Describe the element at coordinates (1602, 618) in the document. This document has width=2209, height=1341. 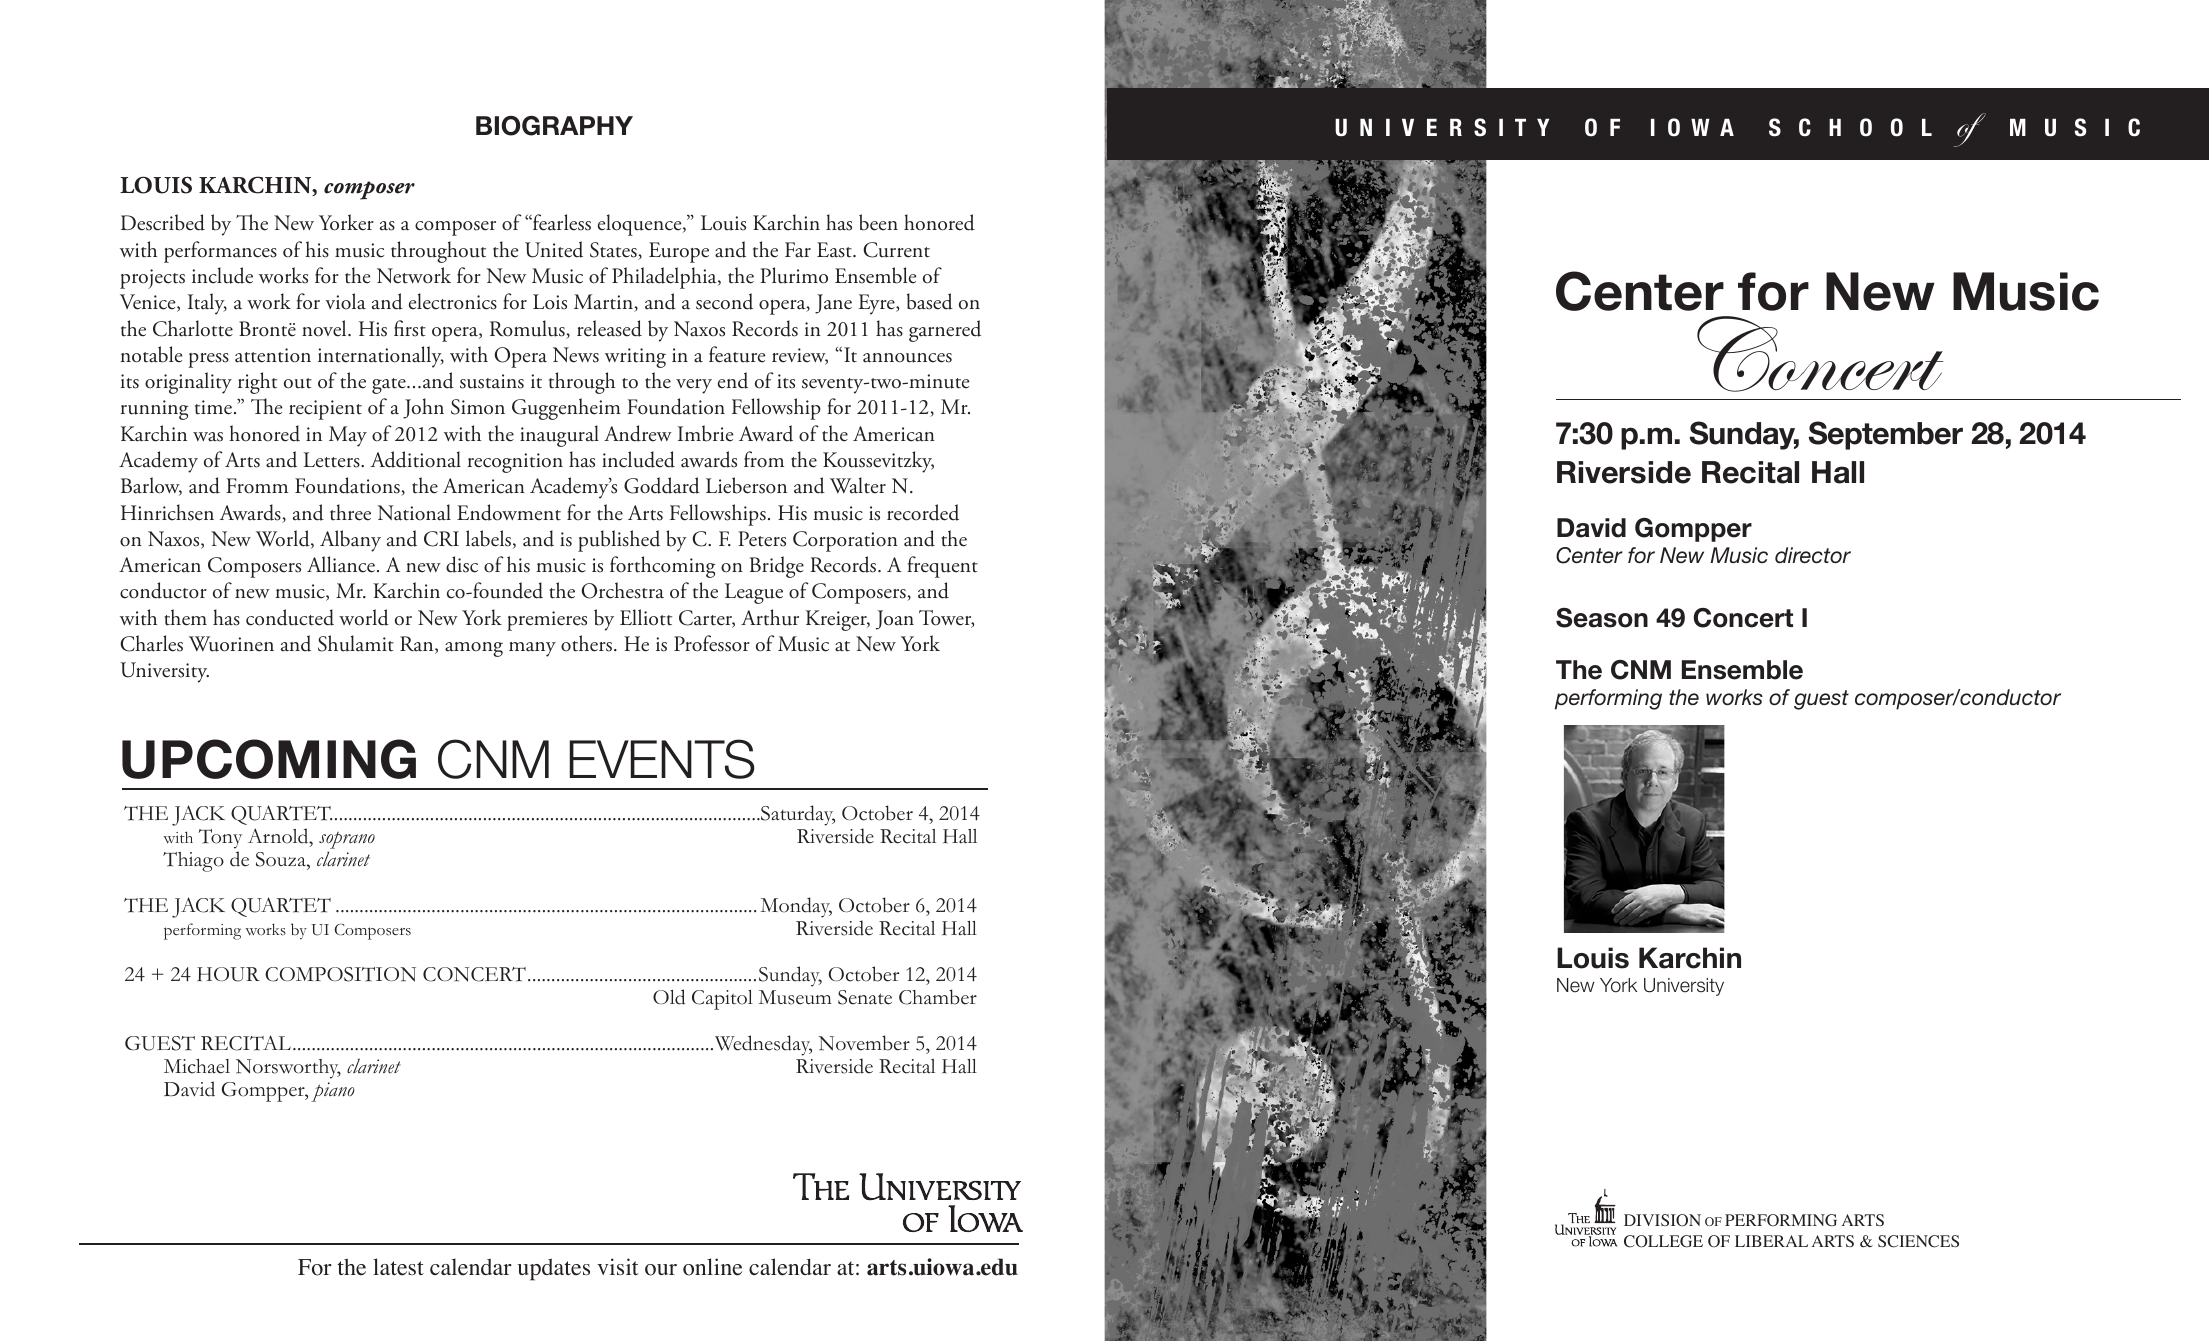
I see `Season` at that location.
